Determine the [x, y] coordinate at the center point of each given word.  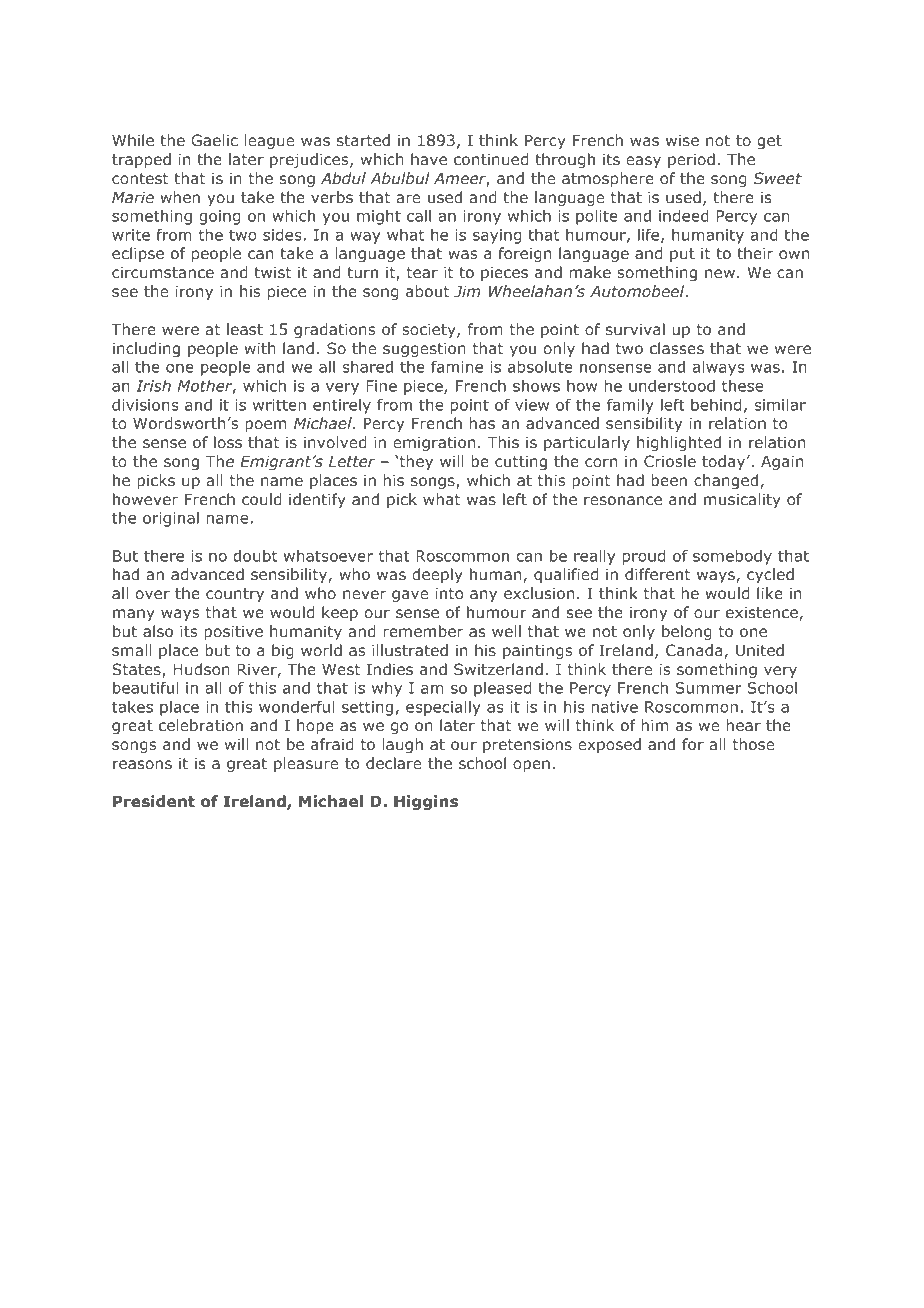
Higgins [426, 802]
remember [423, 631]
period [691, 160]
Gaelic [214, 140]
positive [233, 632]
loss [228, 442]
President [154, 801]
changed [726, 481]
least [245, 329]
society [430, 330]
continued [491, 159]
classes [677, 348]
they [416, 462]
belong [687, 632]
